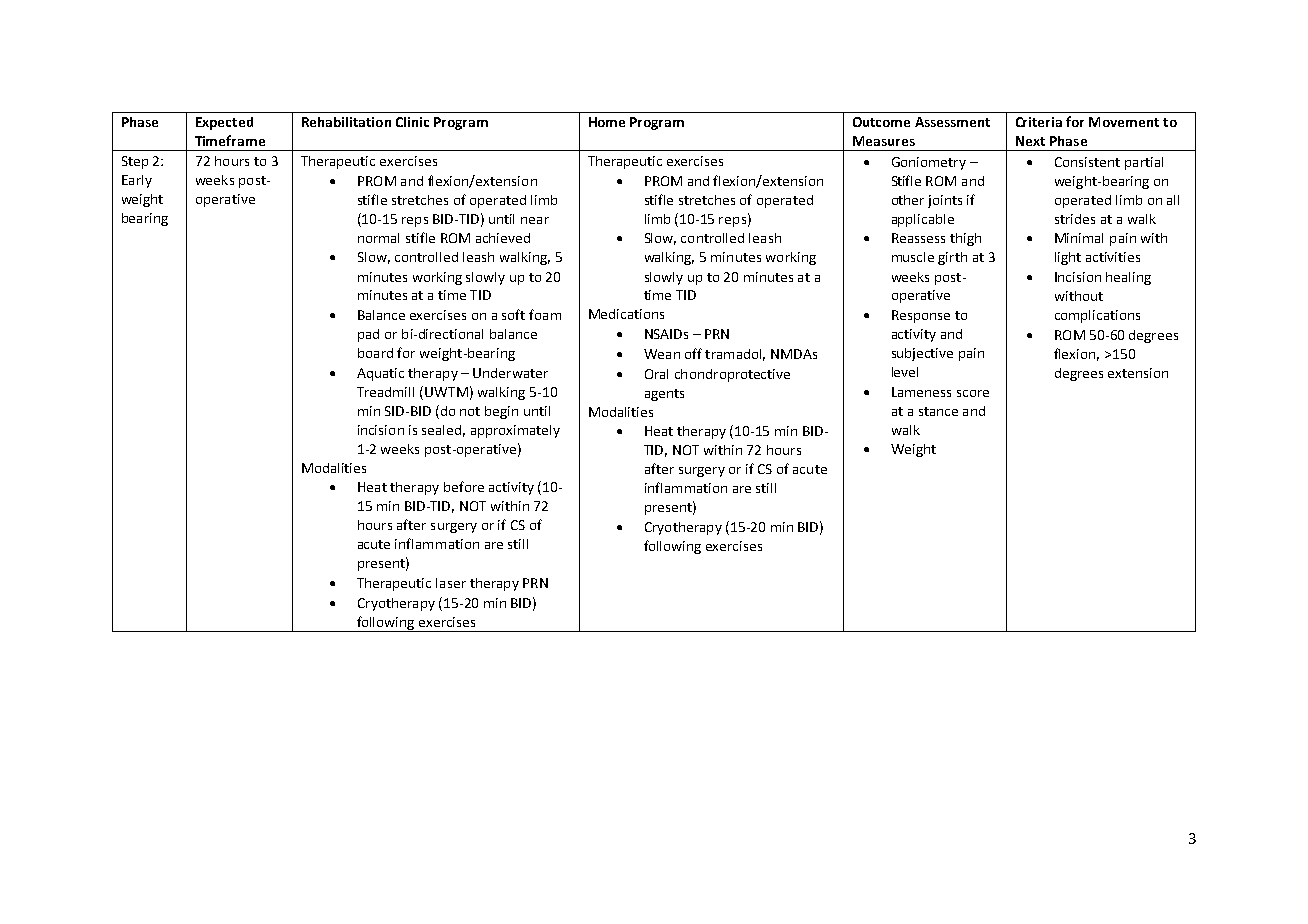  What do you see at coordinates (626, 314) in the page?
I see `Medications` at bounding box center [626, 314].
